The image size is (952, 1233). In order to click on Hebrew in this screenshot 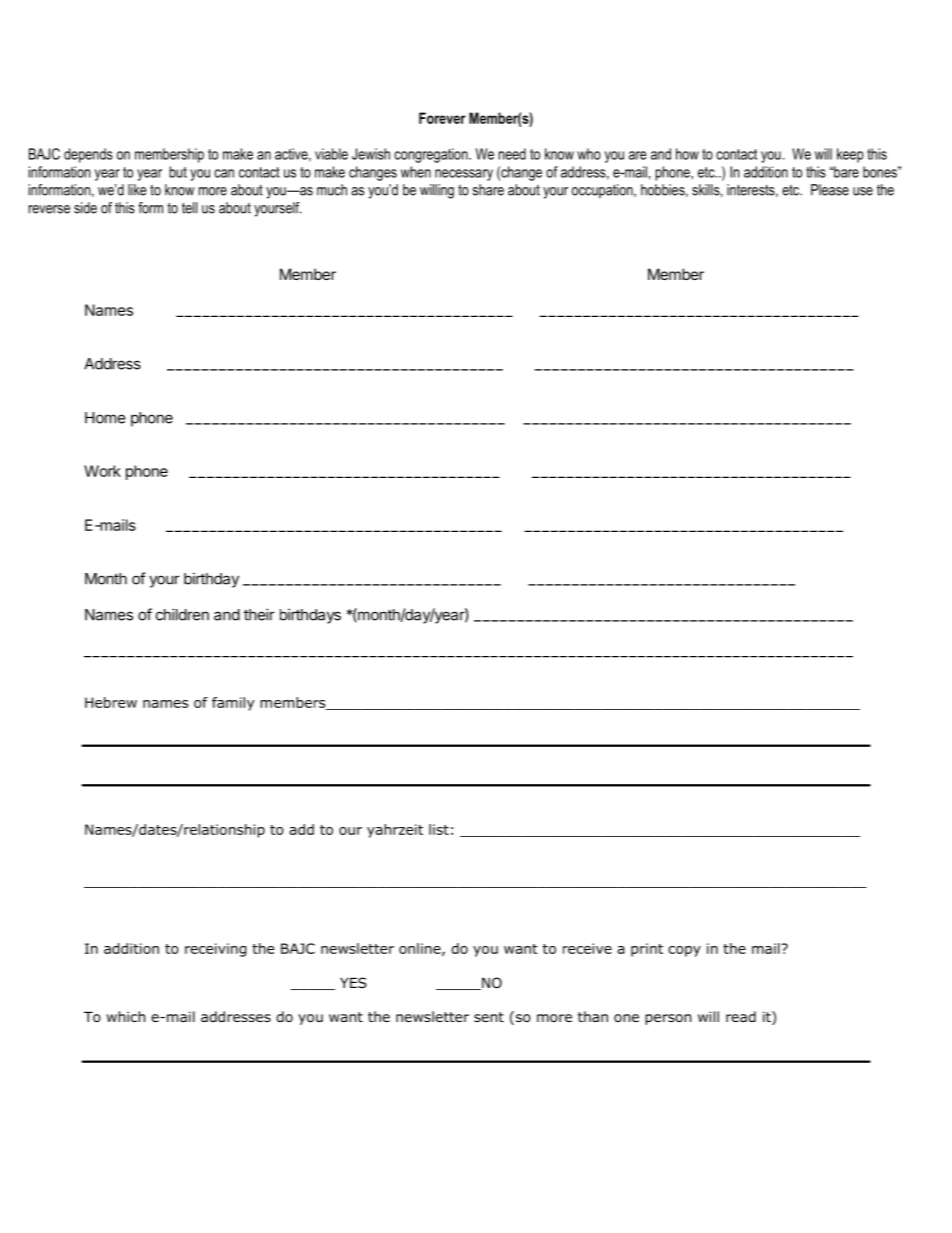, I will do `click(111, 702)`.
